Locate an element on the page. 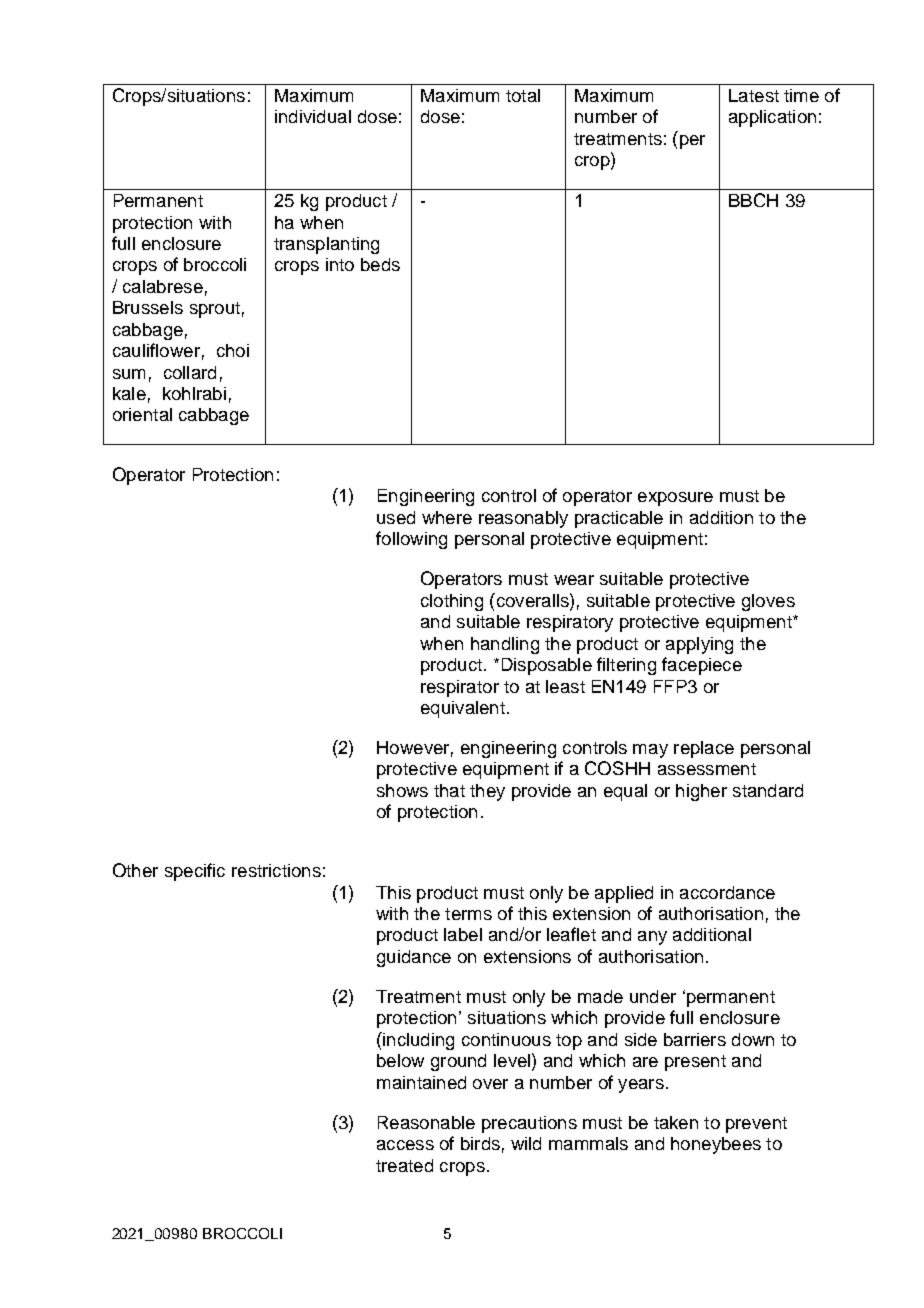 This image has width=924, height=1308. honeybees is located at coordinates (716, 1145).
